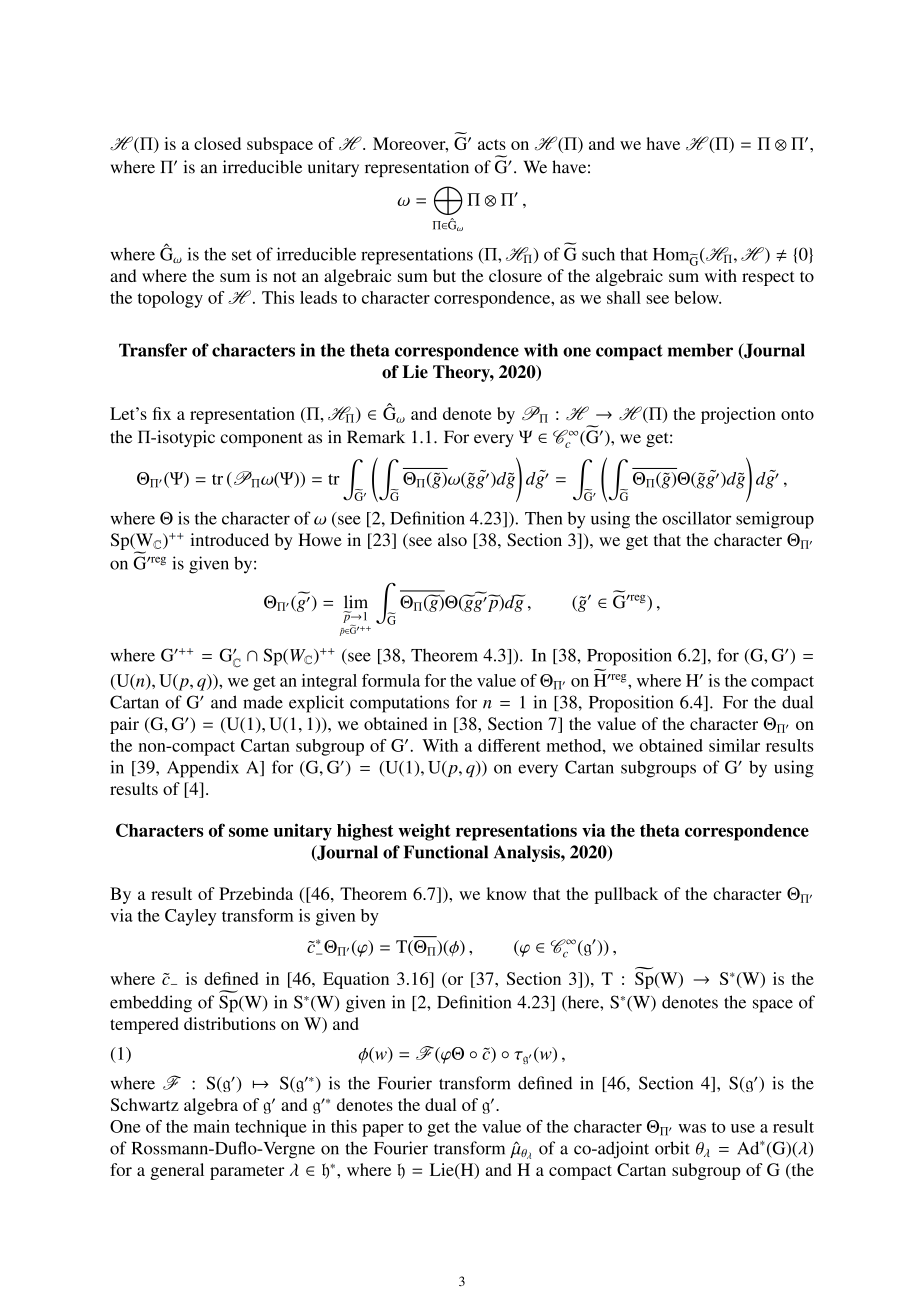 This screenshot has height=1308, width=924. I want to click on was, so click(692, 1128).
